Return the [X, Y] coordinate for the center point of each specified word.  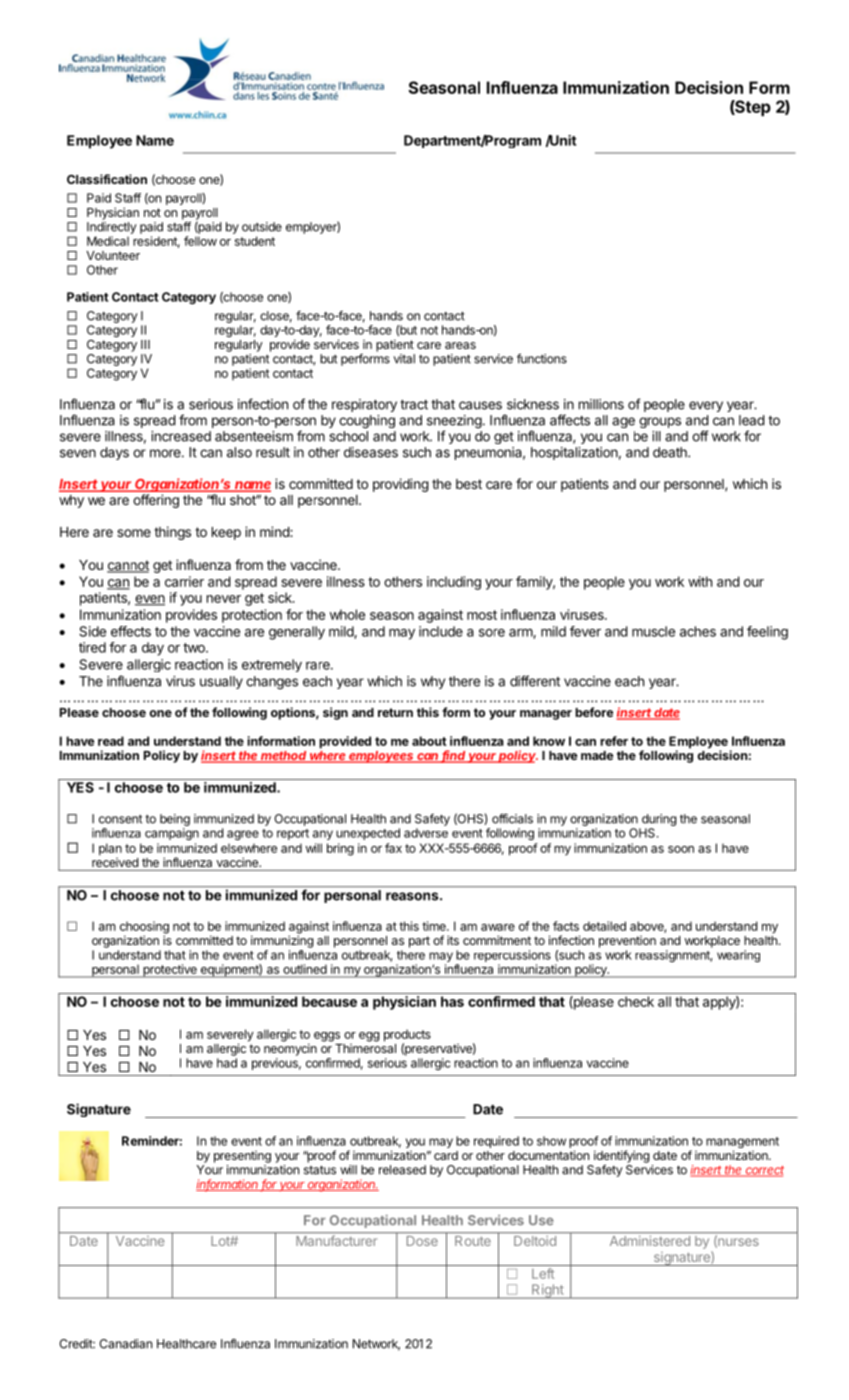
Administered [650, 1241]
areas [460, 345]
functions [542, 358]
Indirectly [111, 228]
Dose [422, 1241]
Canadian [125, 1344]
